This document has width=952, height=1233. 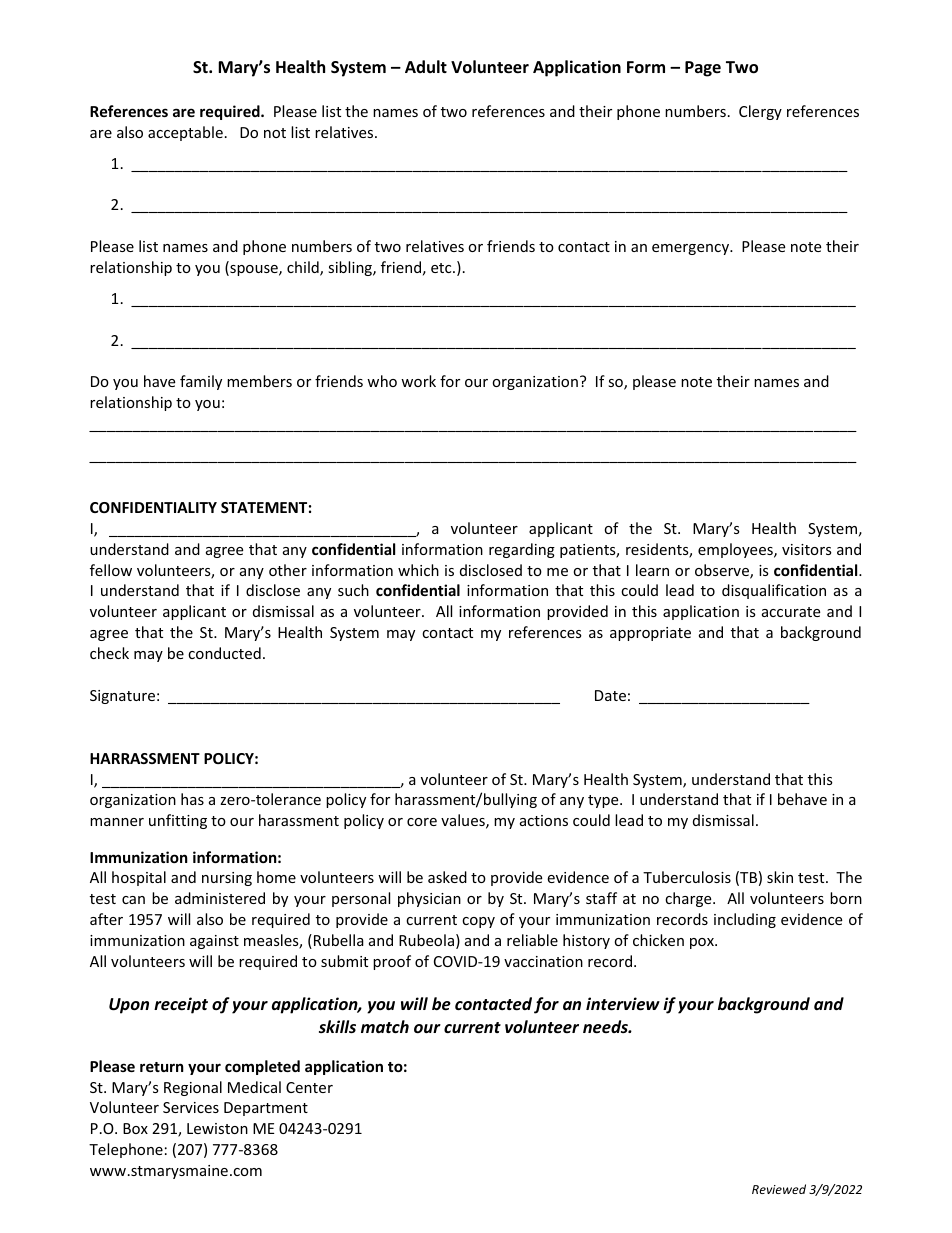 I want to click on work, so click(x=418, y=381).
